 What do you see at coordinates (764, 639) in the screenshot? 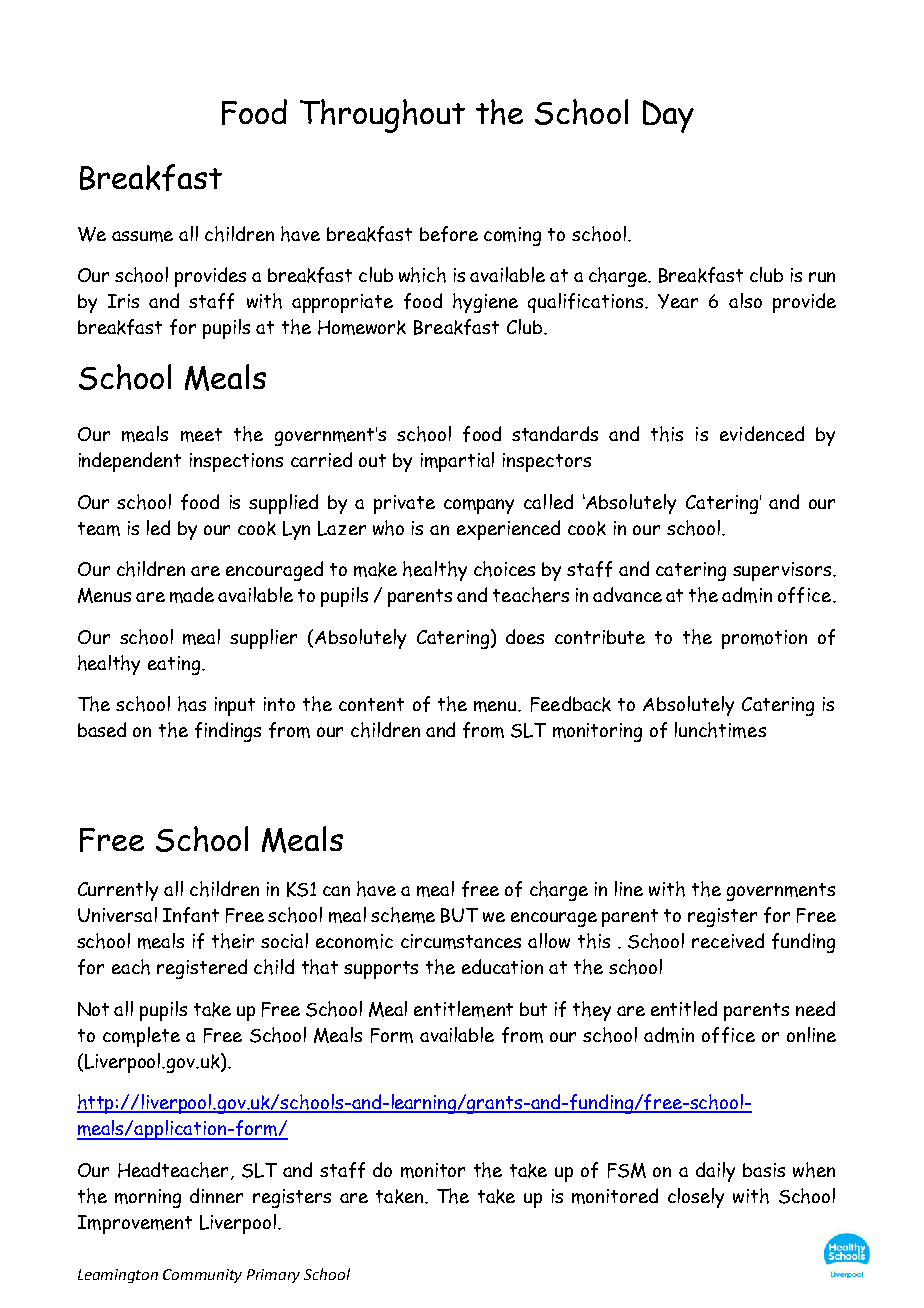
I see `promotion` at bounding box center [764, 639].
